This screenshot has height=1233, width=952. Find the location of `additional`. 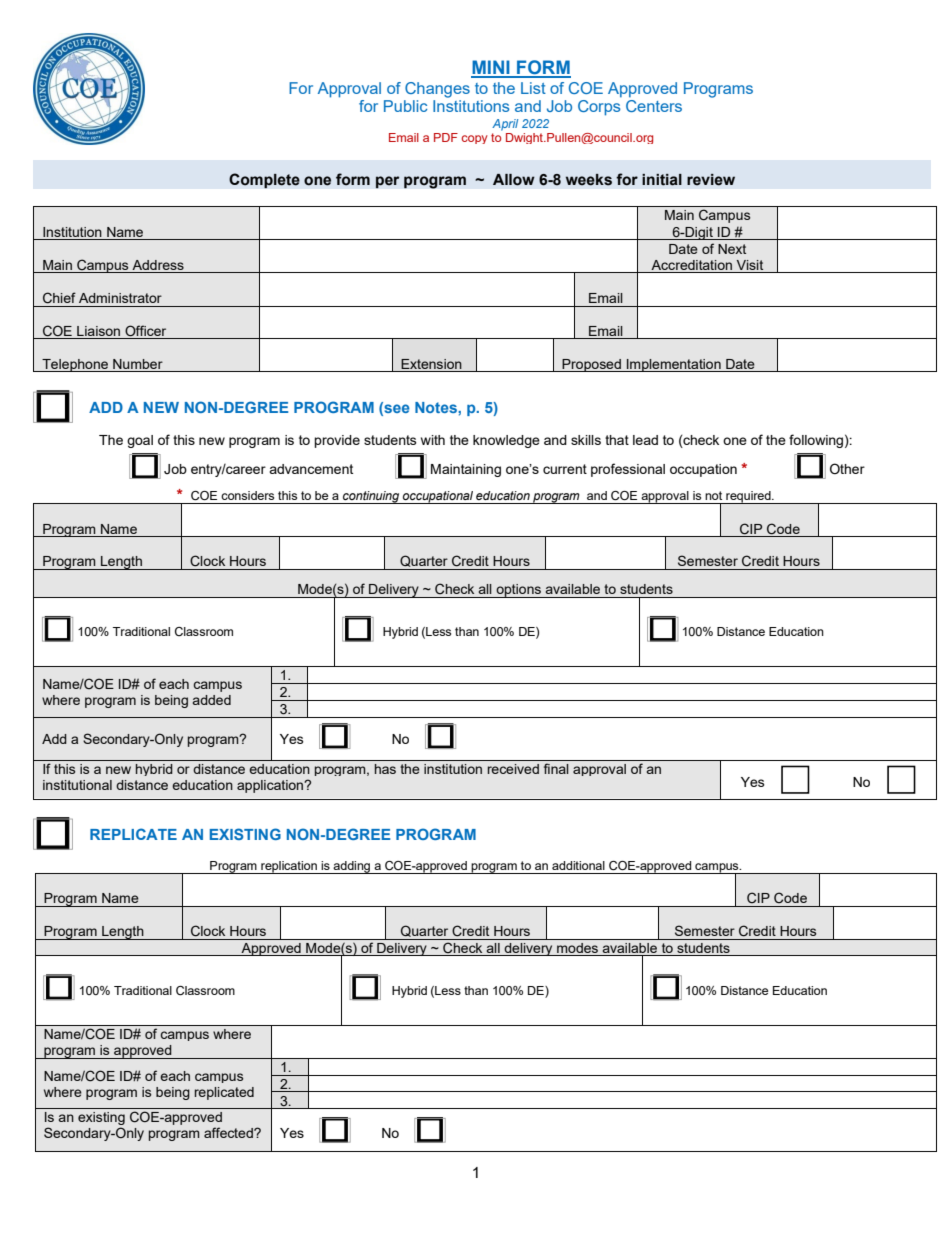

additional is located at coordinates (578, 865).
